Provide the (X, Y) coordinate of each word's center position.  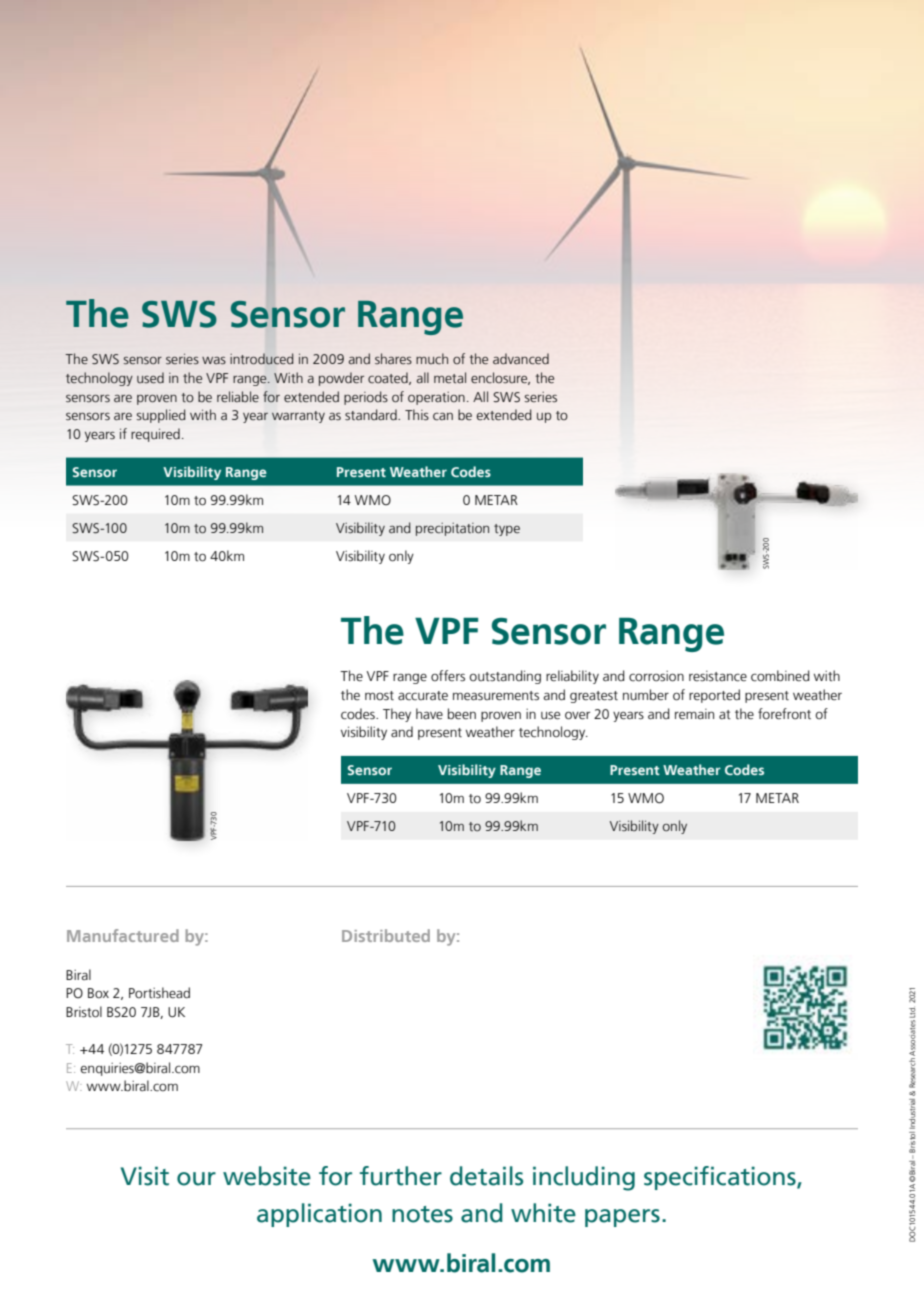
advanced (521, 359)
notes (422, 1214)
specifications (721, 1178)
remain (694, 714)
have (429, 714)
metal (450, 377)
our (196, 1179)
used (150, 378)
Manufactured (123, 935)
